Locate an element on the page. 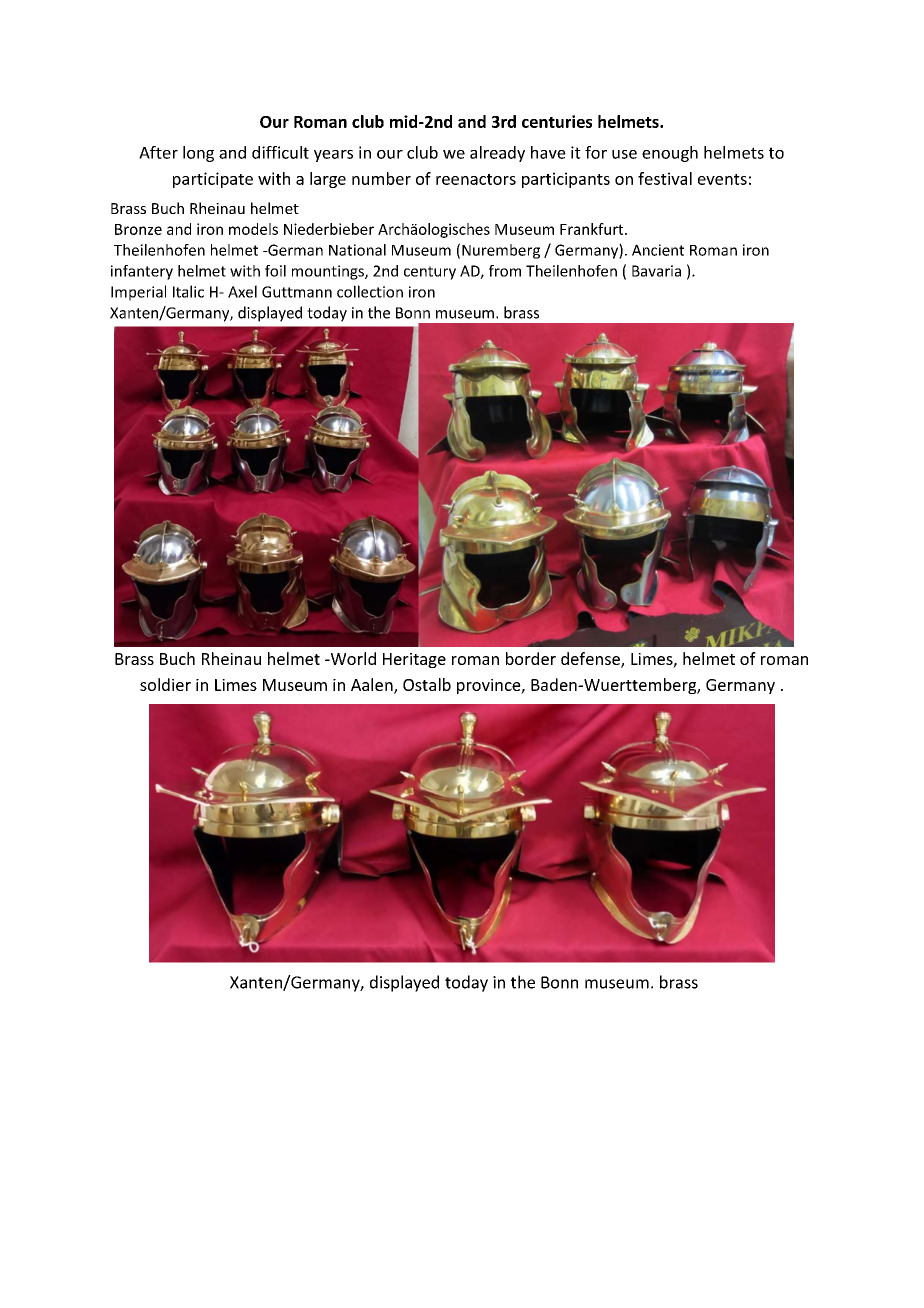  already is located at coordinates (497, 154).
